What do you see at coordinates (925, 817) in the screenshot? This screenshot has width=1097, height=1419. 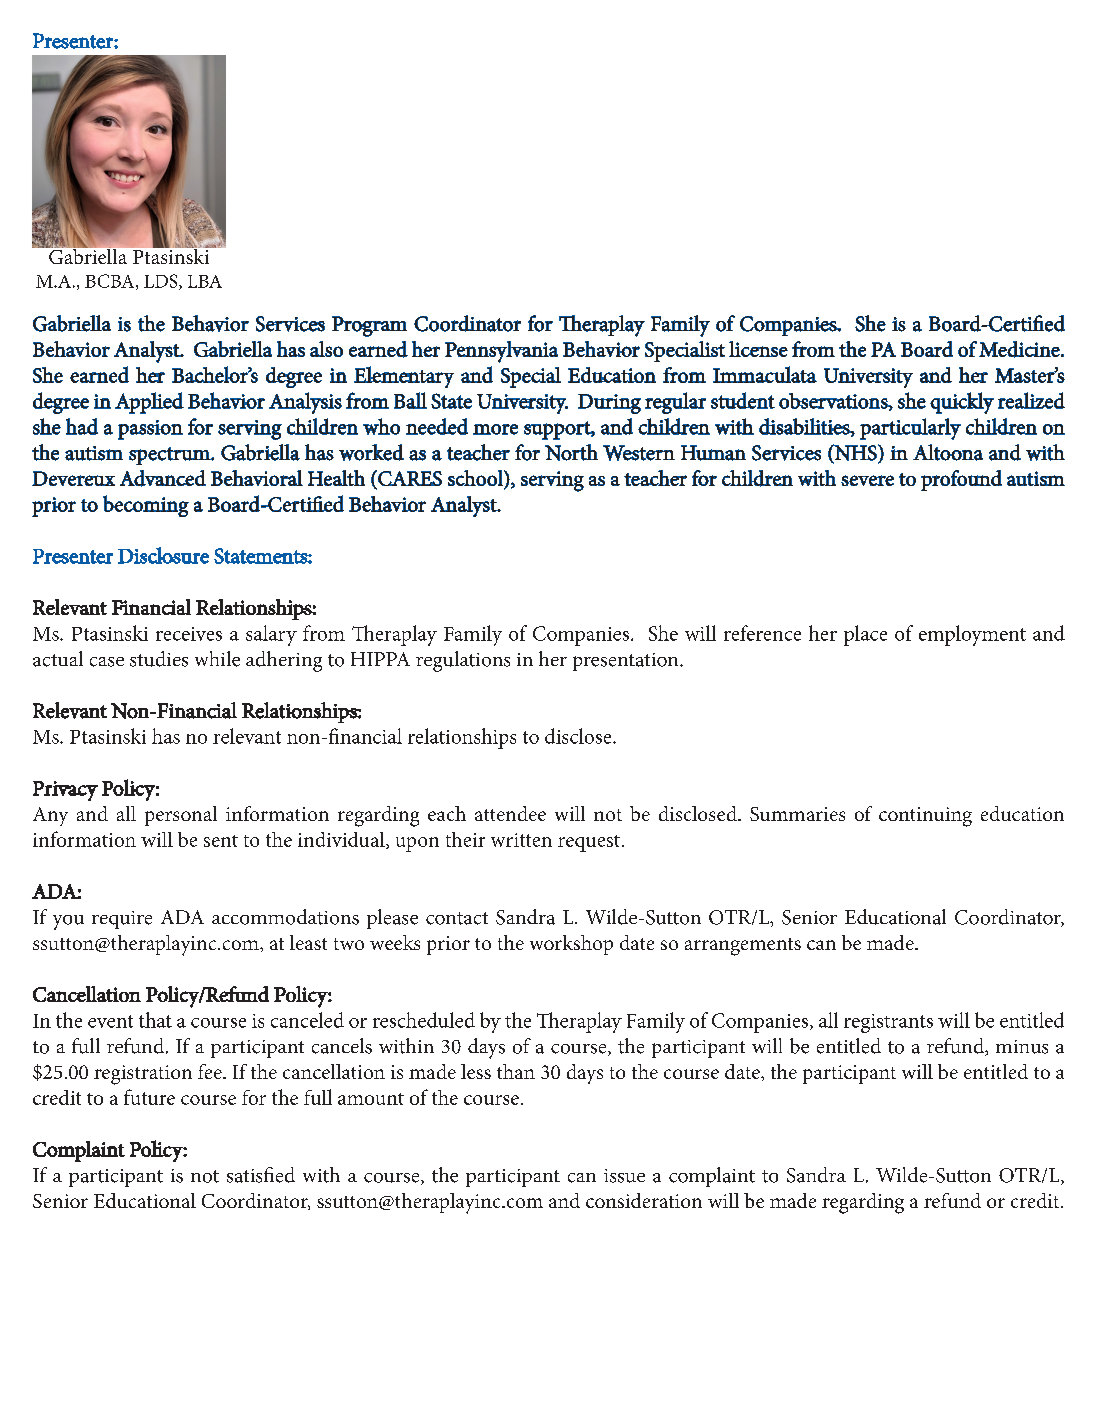 I see `continuing` at bounding box center [925, 817].
